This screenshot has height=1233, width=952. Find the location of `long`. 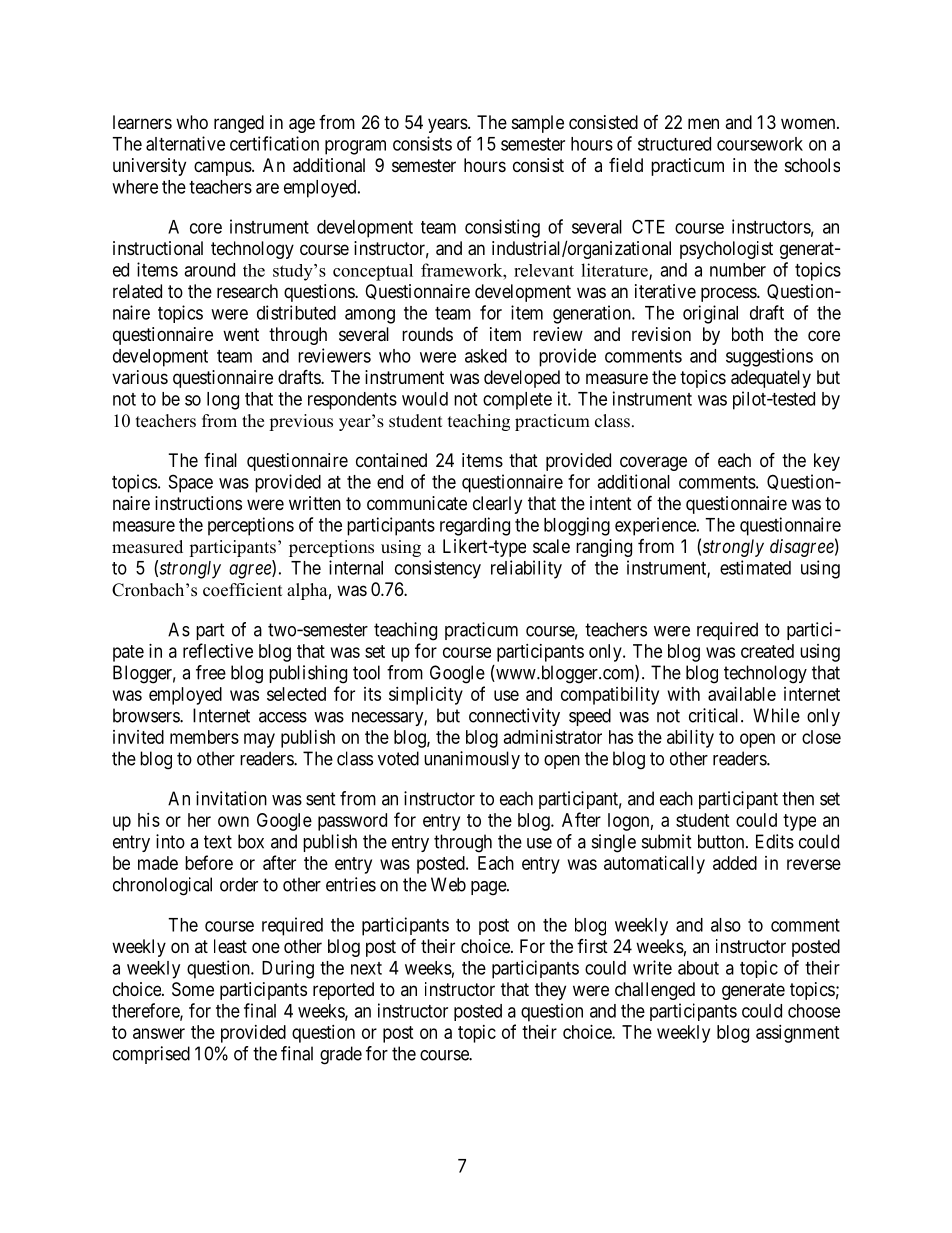

long is located at coordinates (223, 401).
